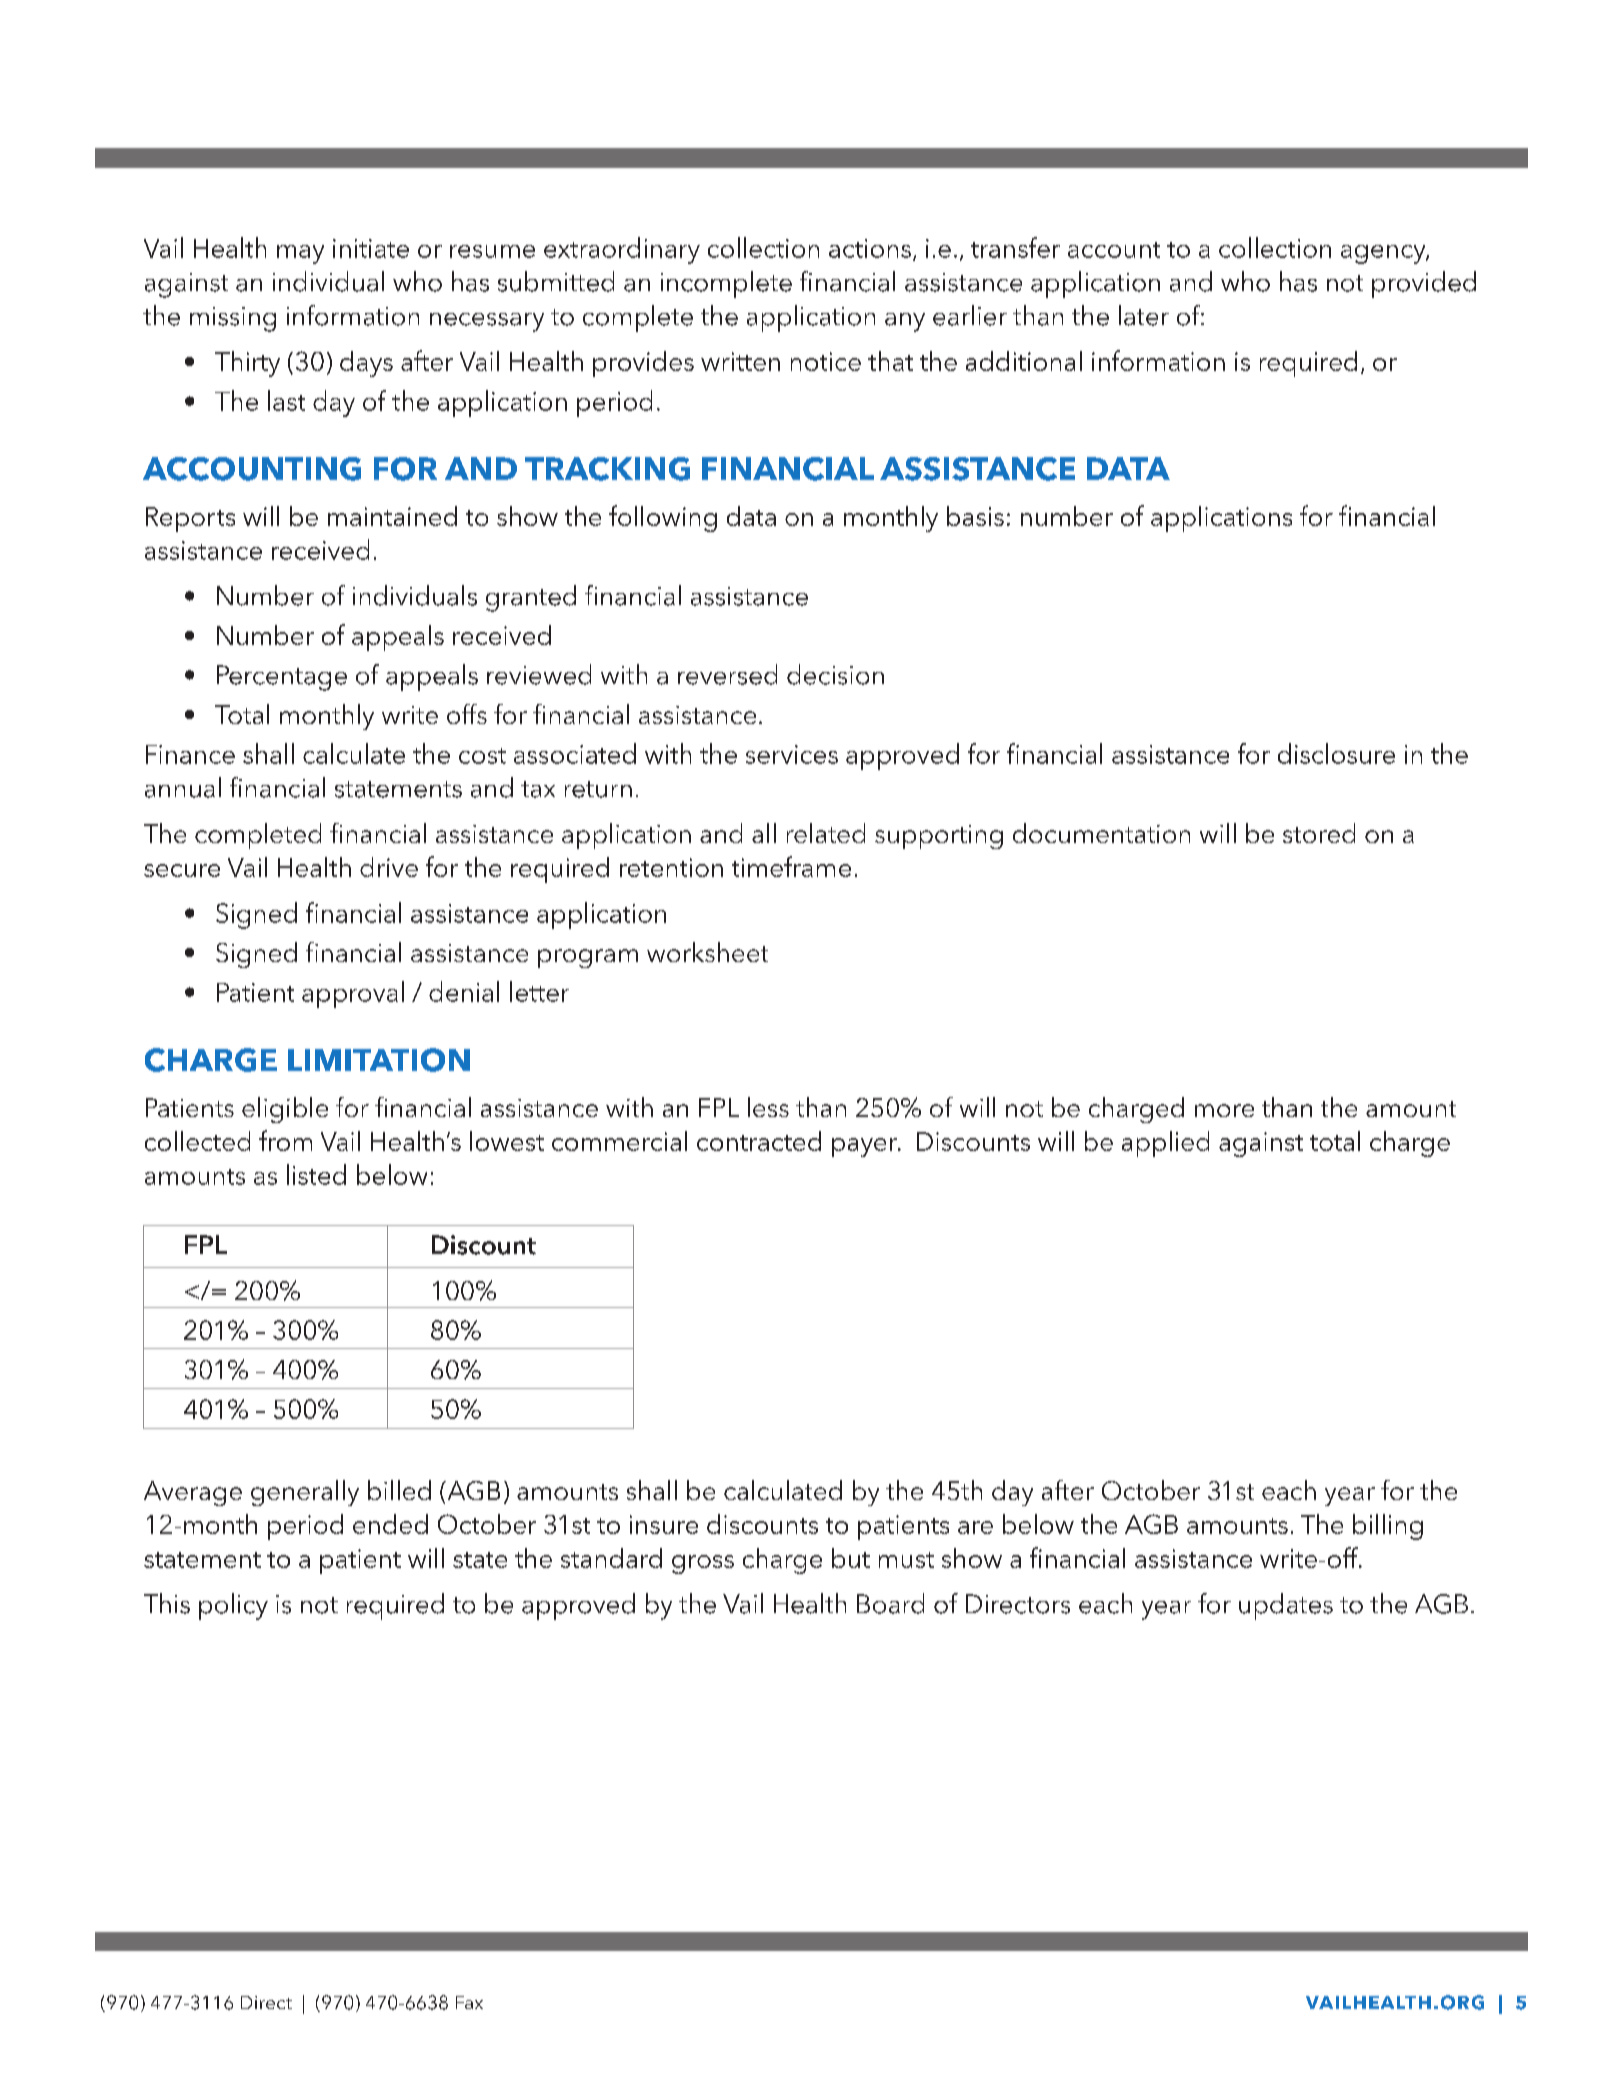  What do you see at coordinates (1319, 833) in the image?
I see `stored` at bounding box center [1319, 833].
